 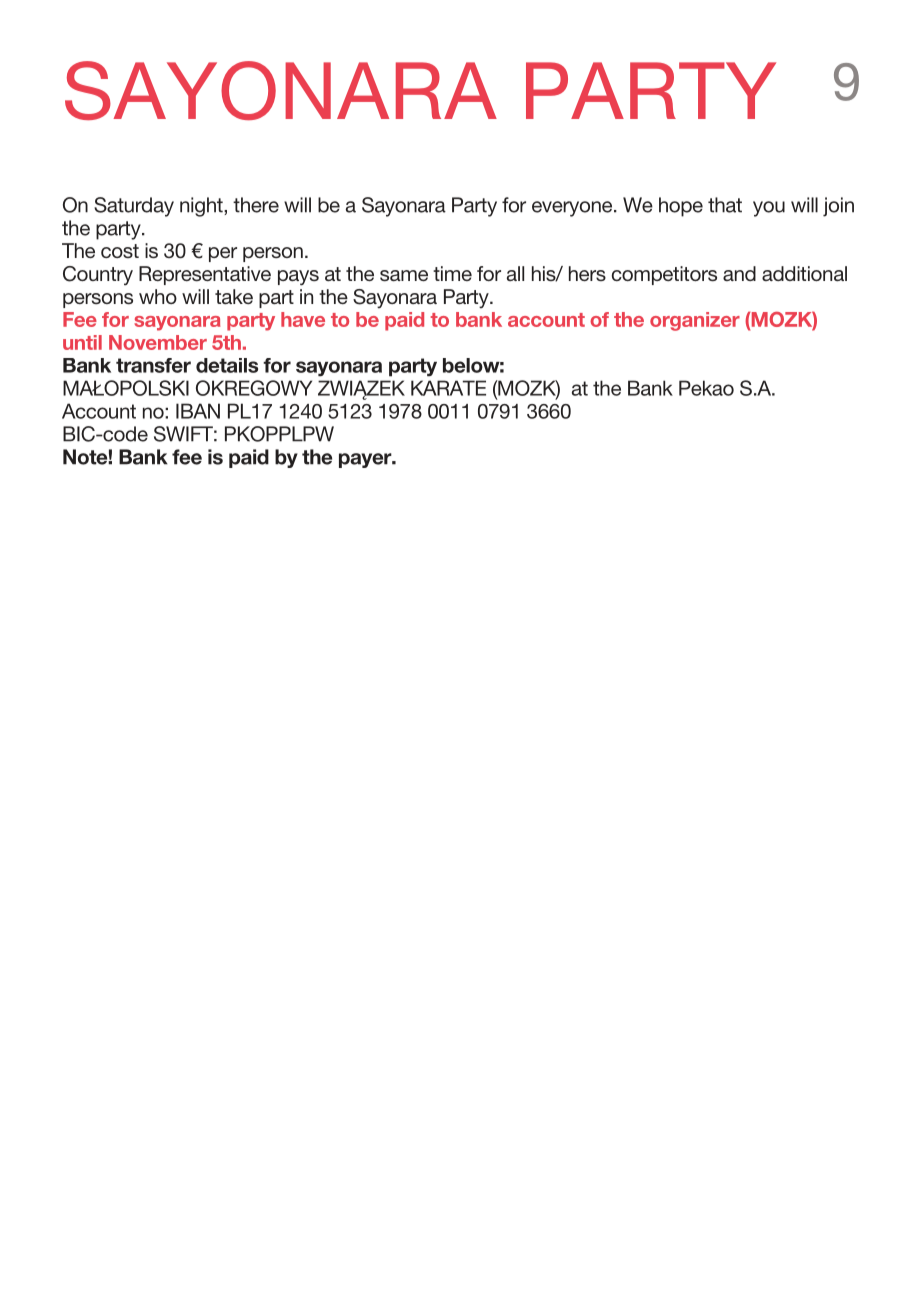 What do you see at coordinates (303, 319) in the document?
I see `have` at bounding box center [303, 319].
